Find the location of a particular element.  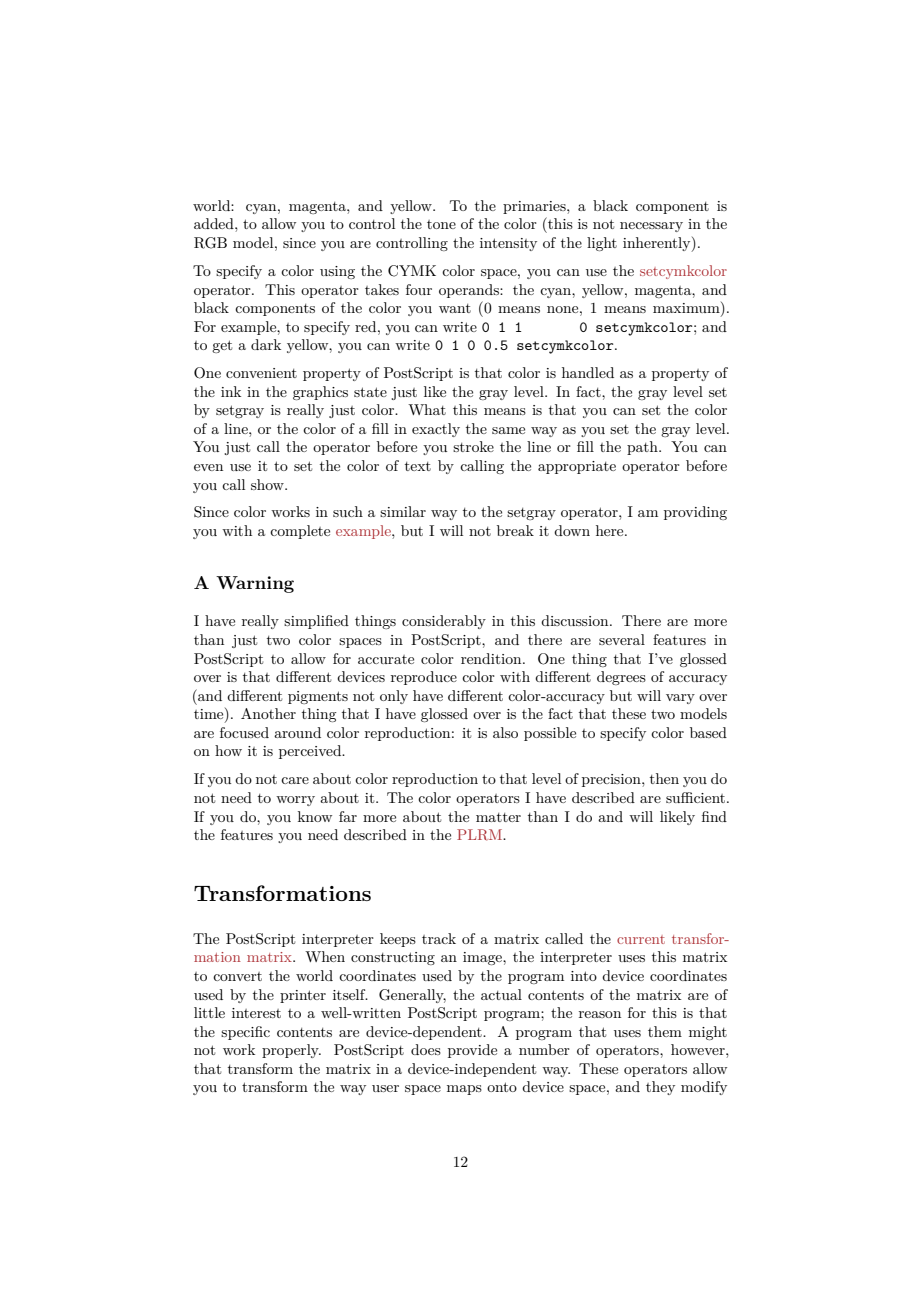

track is located at coordinates (439, 938).
